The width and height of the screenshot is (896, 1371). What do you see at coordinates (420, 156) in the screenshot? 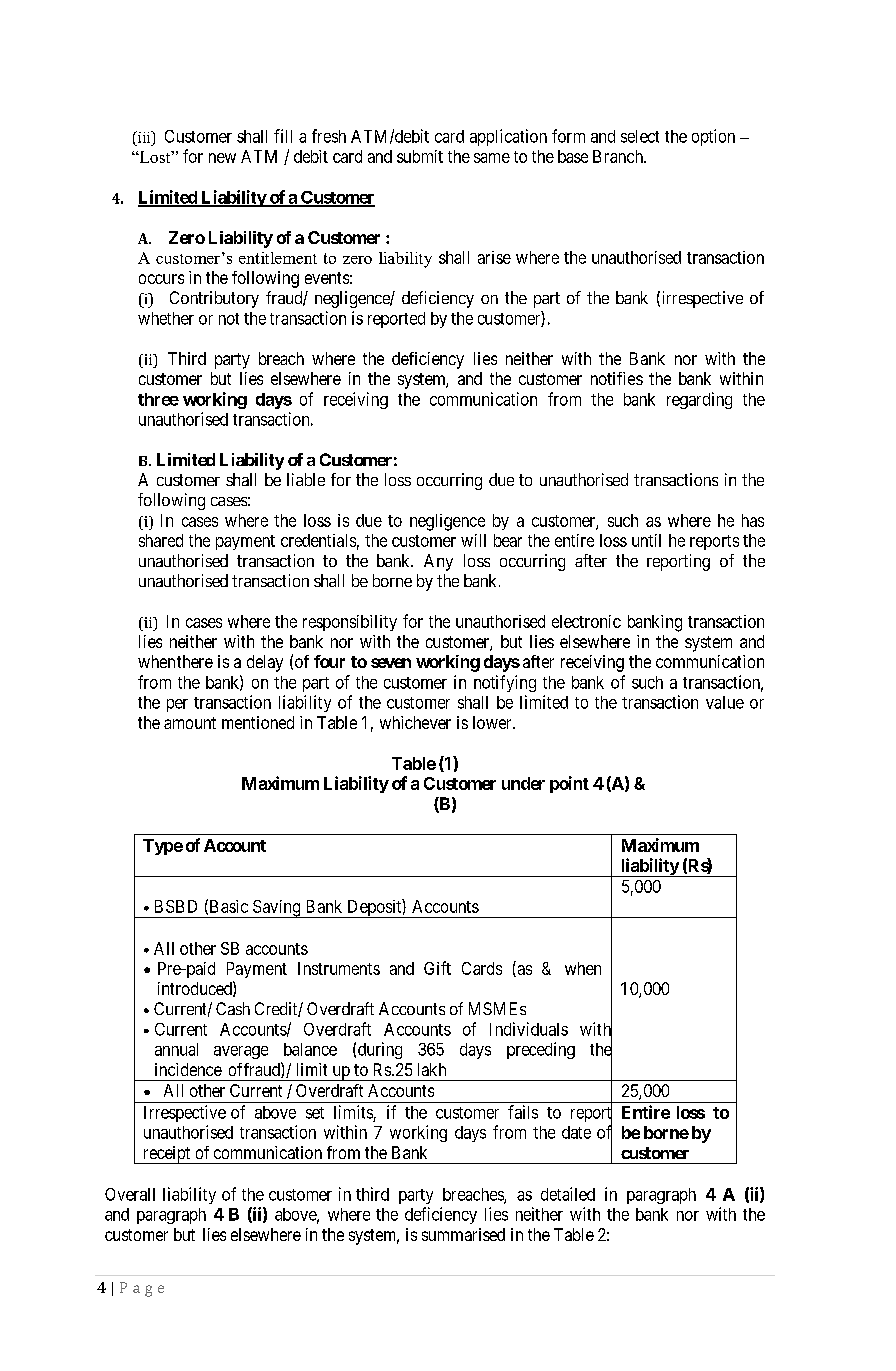
I see `submit` at bounding box center [420, 156].
